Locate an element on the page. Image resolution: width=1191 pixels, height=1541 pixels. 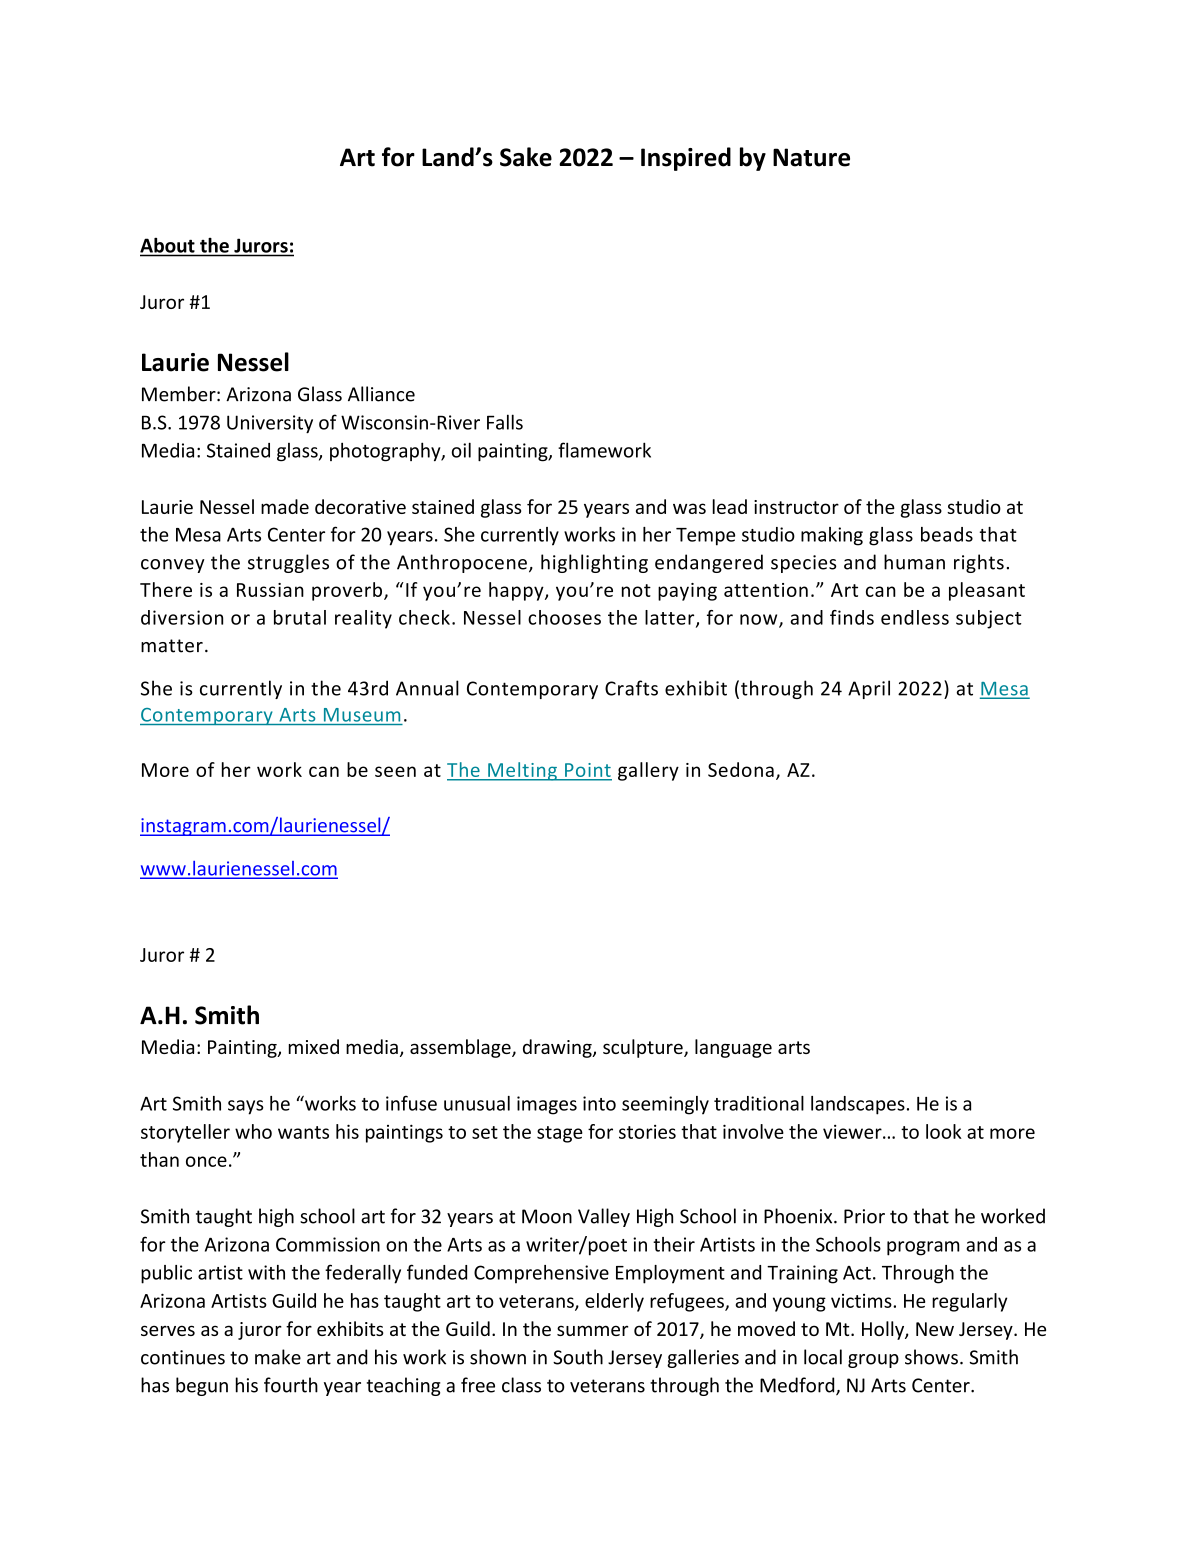
mixed is located at coordinates (314, 1046).
